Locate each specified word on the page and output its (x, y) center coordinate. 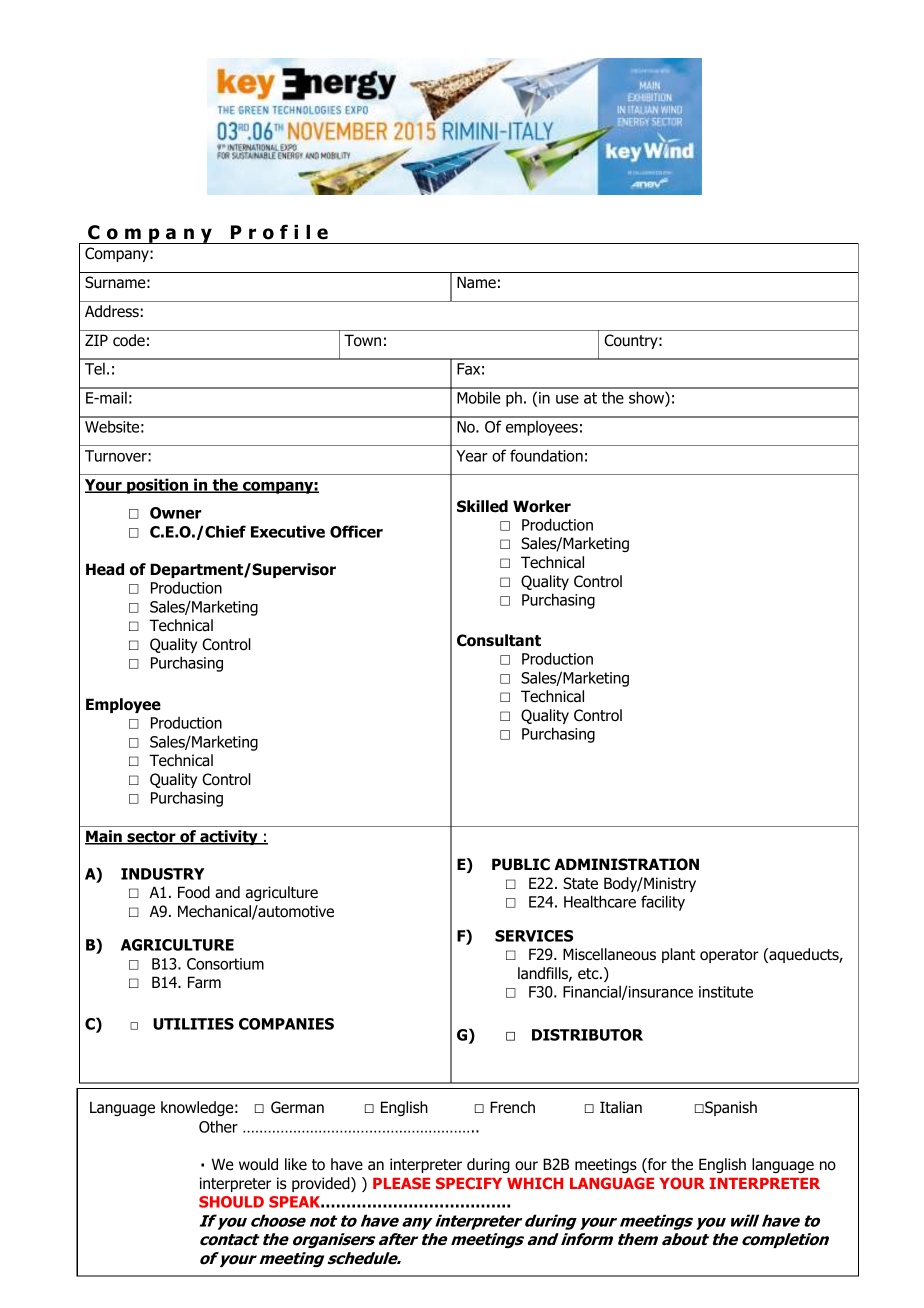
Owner (176, 513)
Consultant (499, 640)
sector (151, 838)
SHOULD (231, 1202)
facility (663, 903)
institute (726, 992)
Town (362, 340)
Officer (356, 531)
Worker (542, 506)
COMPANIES (286, 1024)
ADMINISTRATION (626, 864)
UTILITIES (193, 1024)
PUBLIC (521, 864)
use (567, 399)
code (129, 340)
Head (105, 569)
